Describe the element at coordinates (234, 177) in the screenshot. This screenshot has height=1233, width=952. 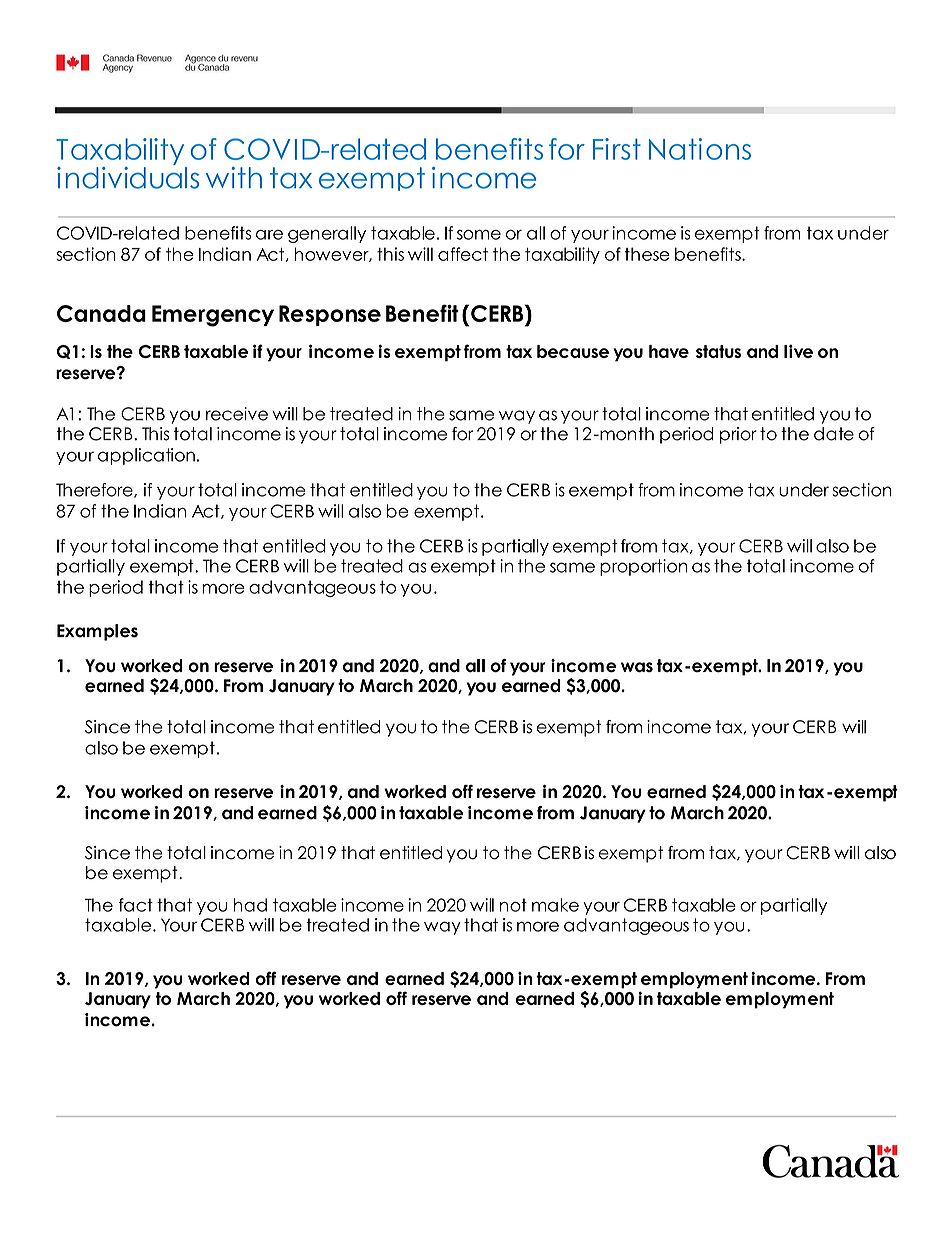
I see `with` at that location.
